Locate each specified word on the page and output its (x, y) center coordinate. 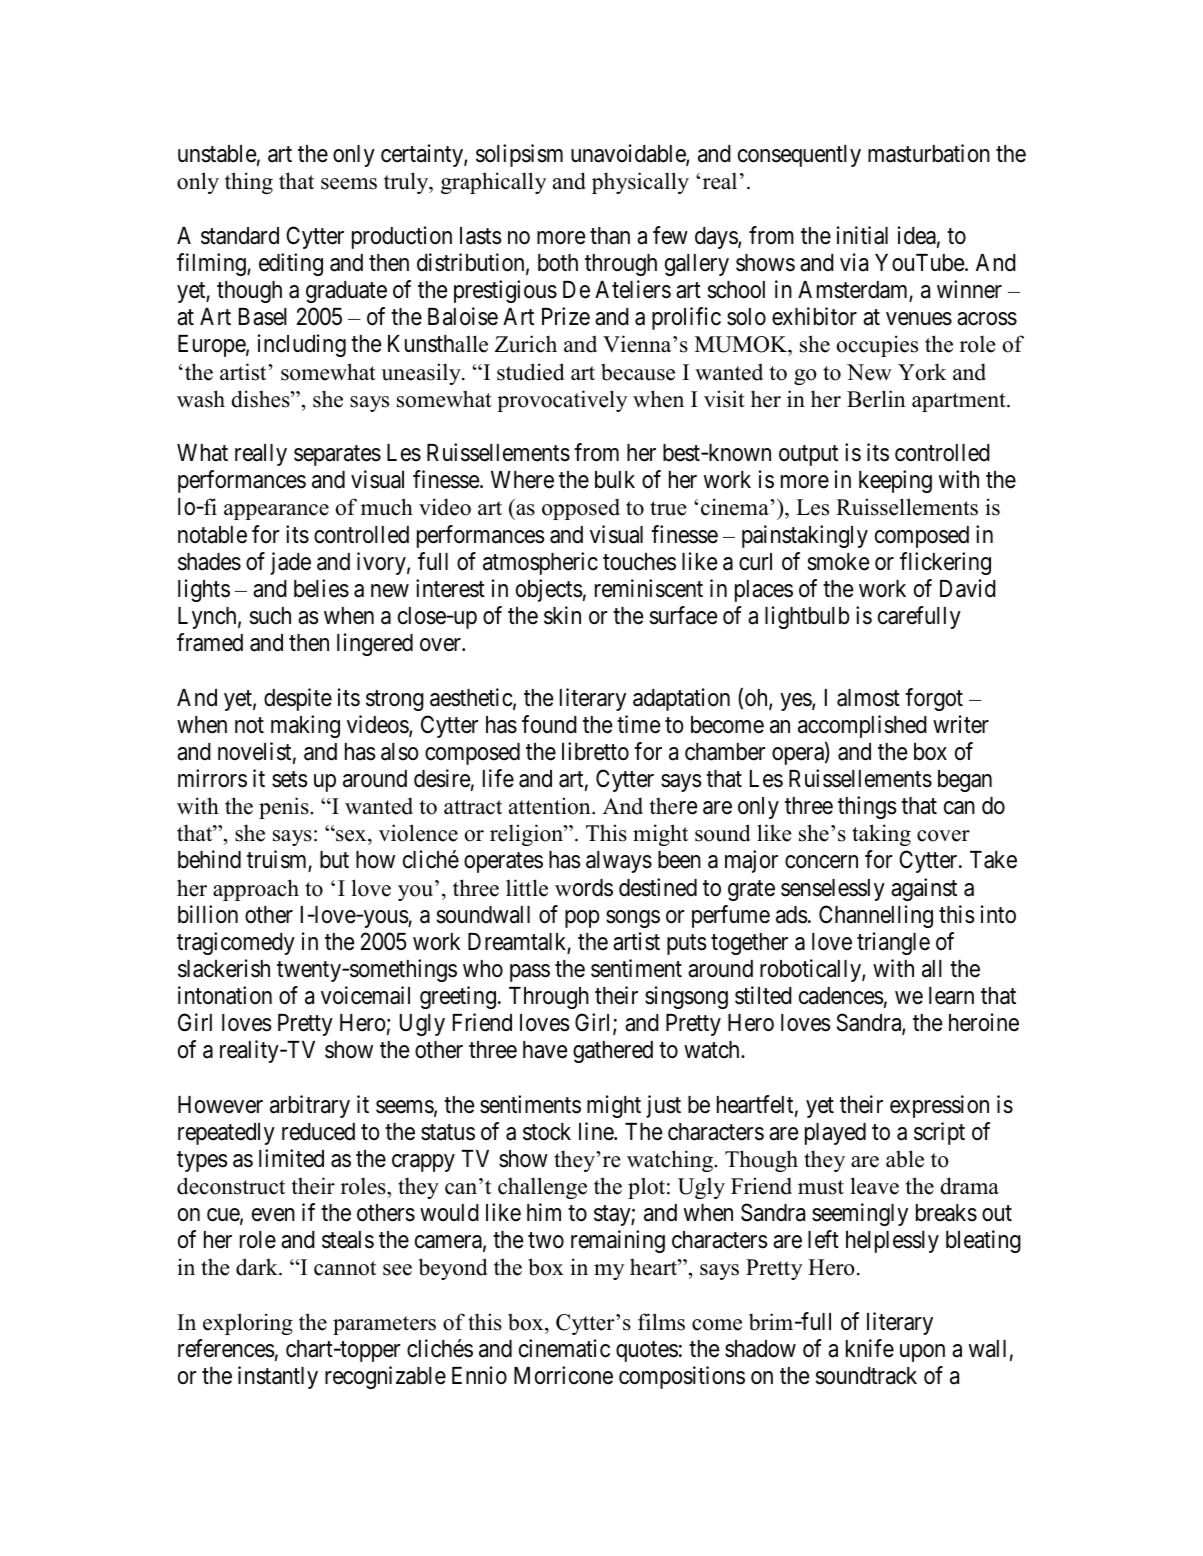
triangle (893, 943)
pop (582, 919)
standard (240, 236)
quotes (647, 1352)
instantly (278, 1377)
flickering (945, 563)
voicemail (365, 995)
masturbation (929, 153)
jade (290, 563)
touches (639, 562)
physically (640, 183)
